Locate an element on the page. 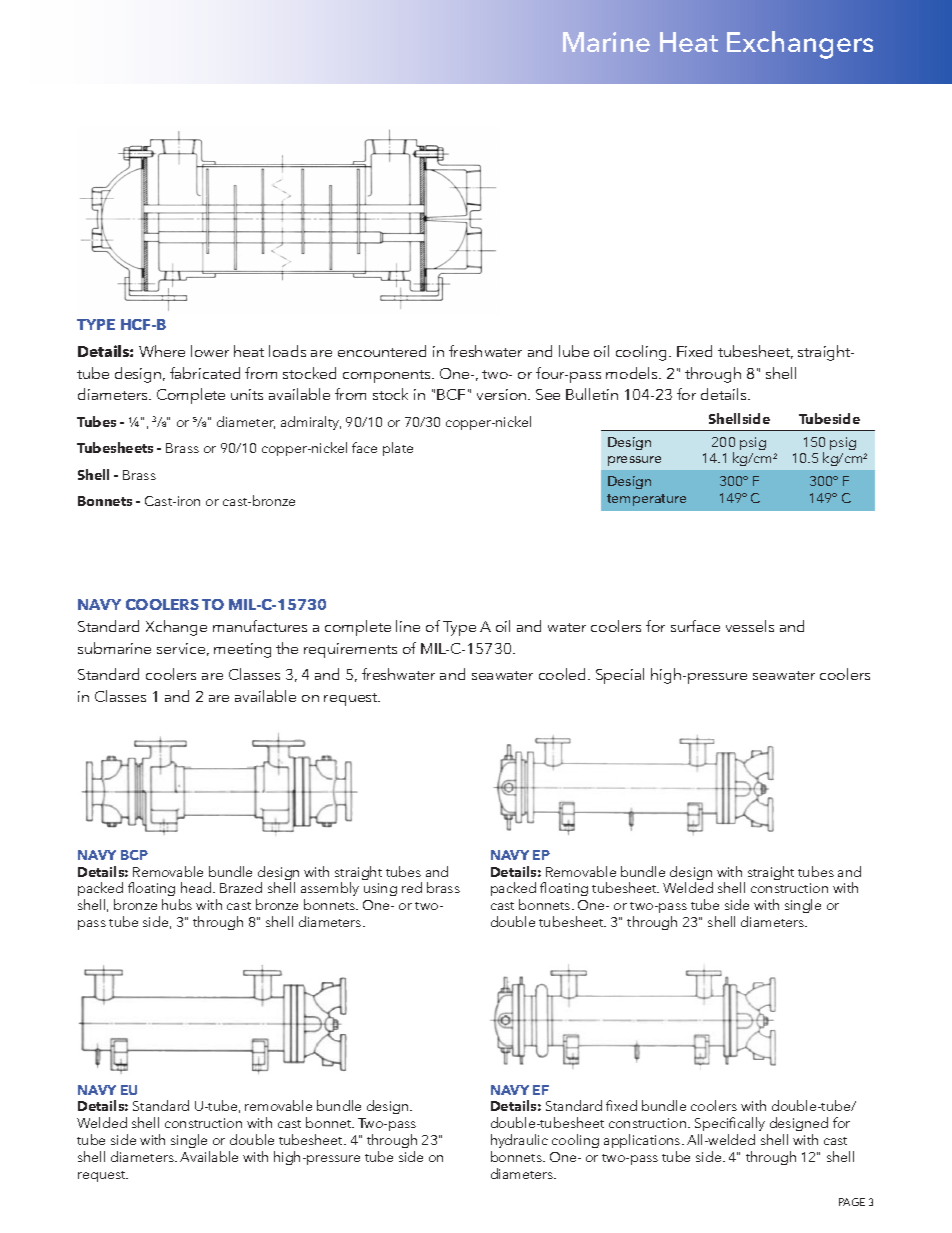 The image size is (952, 1233). manufactures is located at coordinates (260, 626).
